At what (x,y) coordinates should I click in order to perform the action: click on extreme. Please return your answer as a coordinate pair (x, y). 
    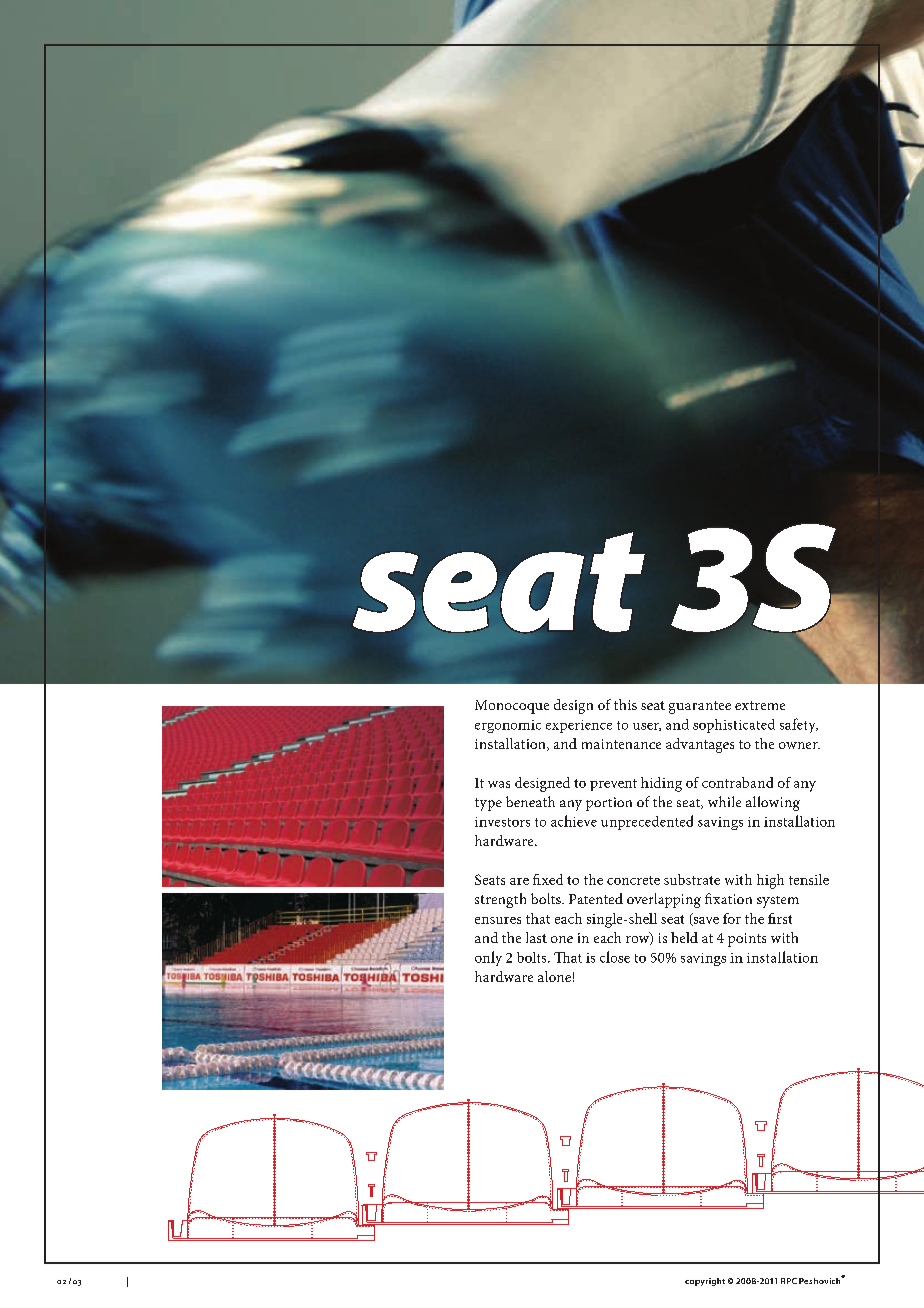
    Looking at the image, I should click on (760, 705).
